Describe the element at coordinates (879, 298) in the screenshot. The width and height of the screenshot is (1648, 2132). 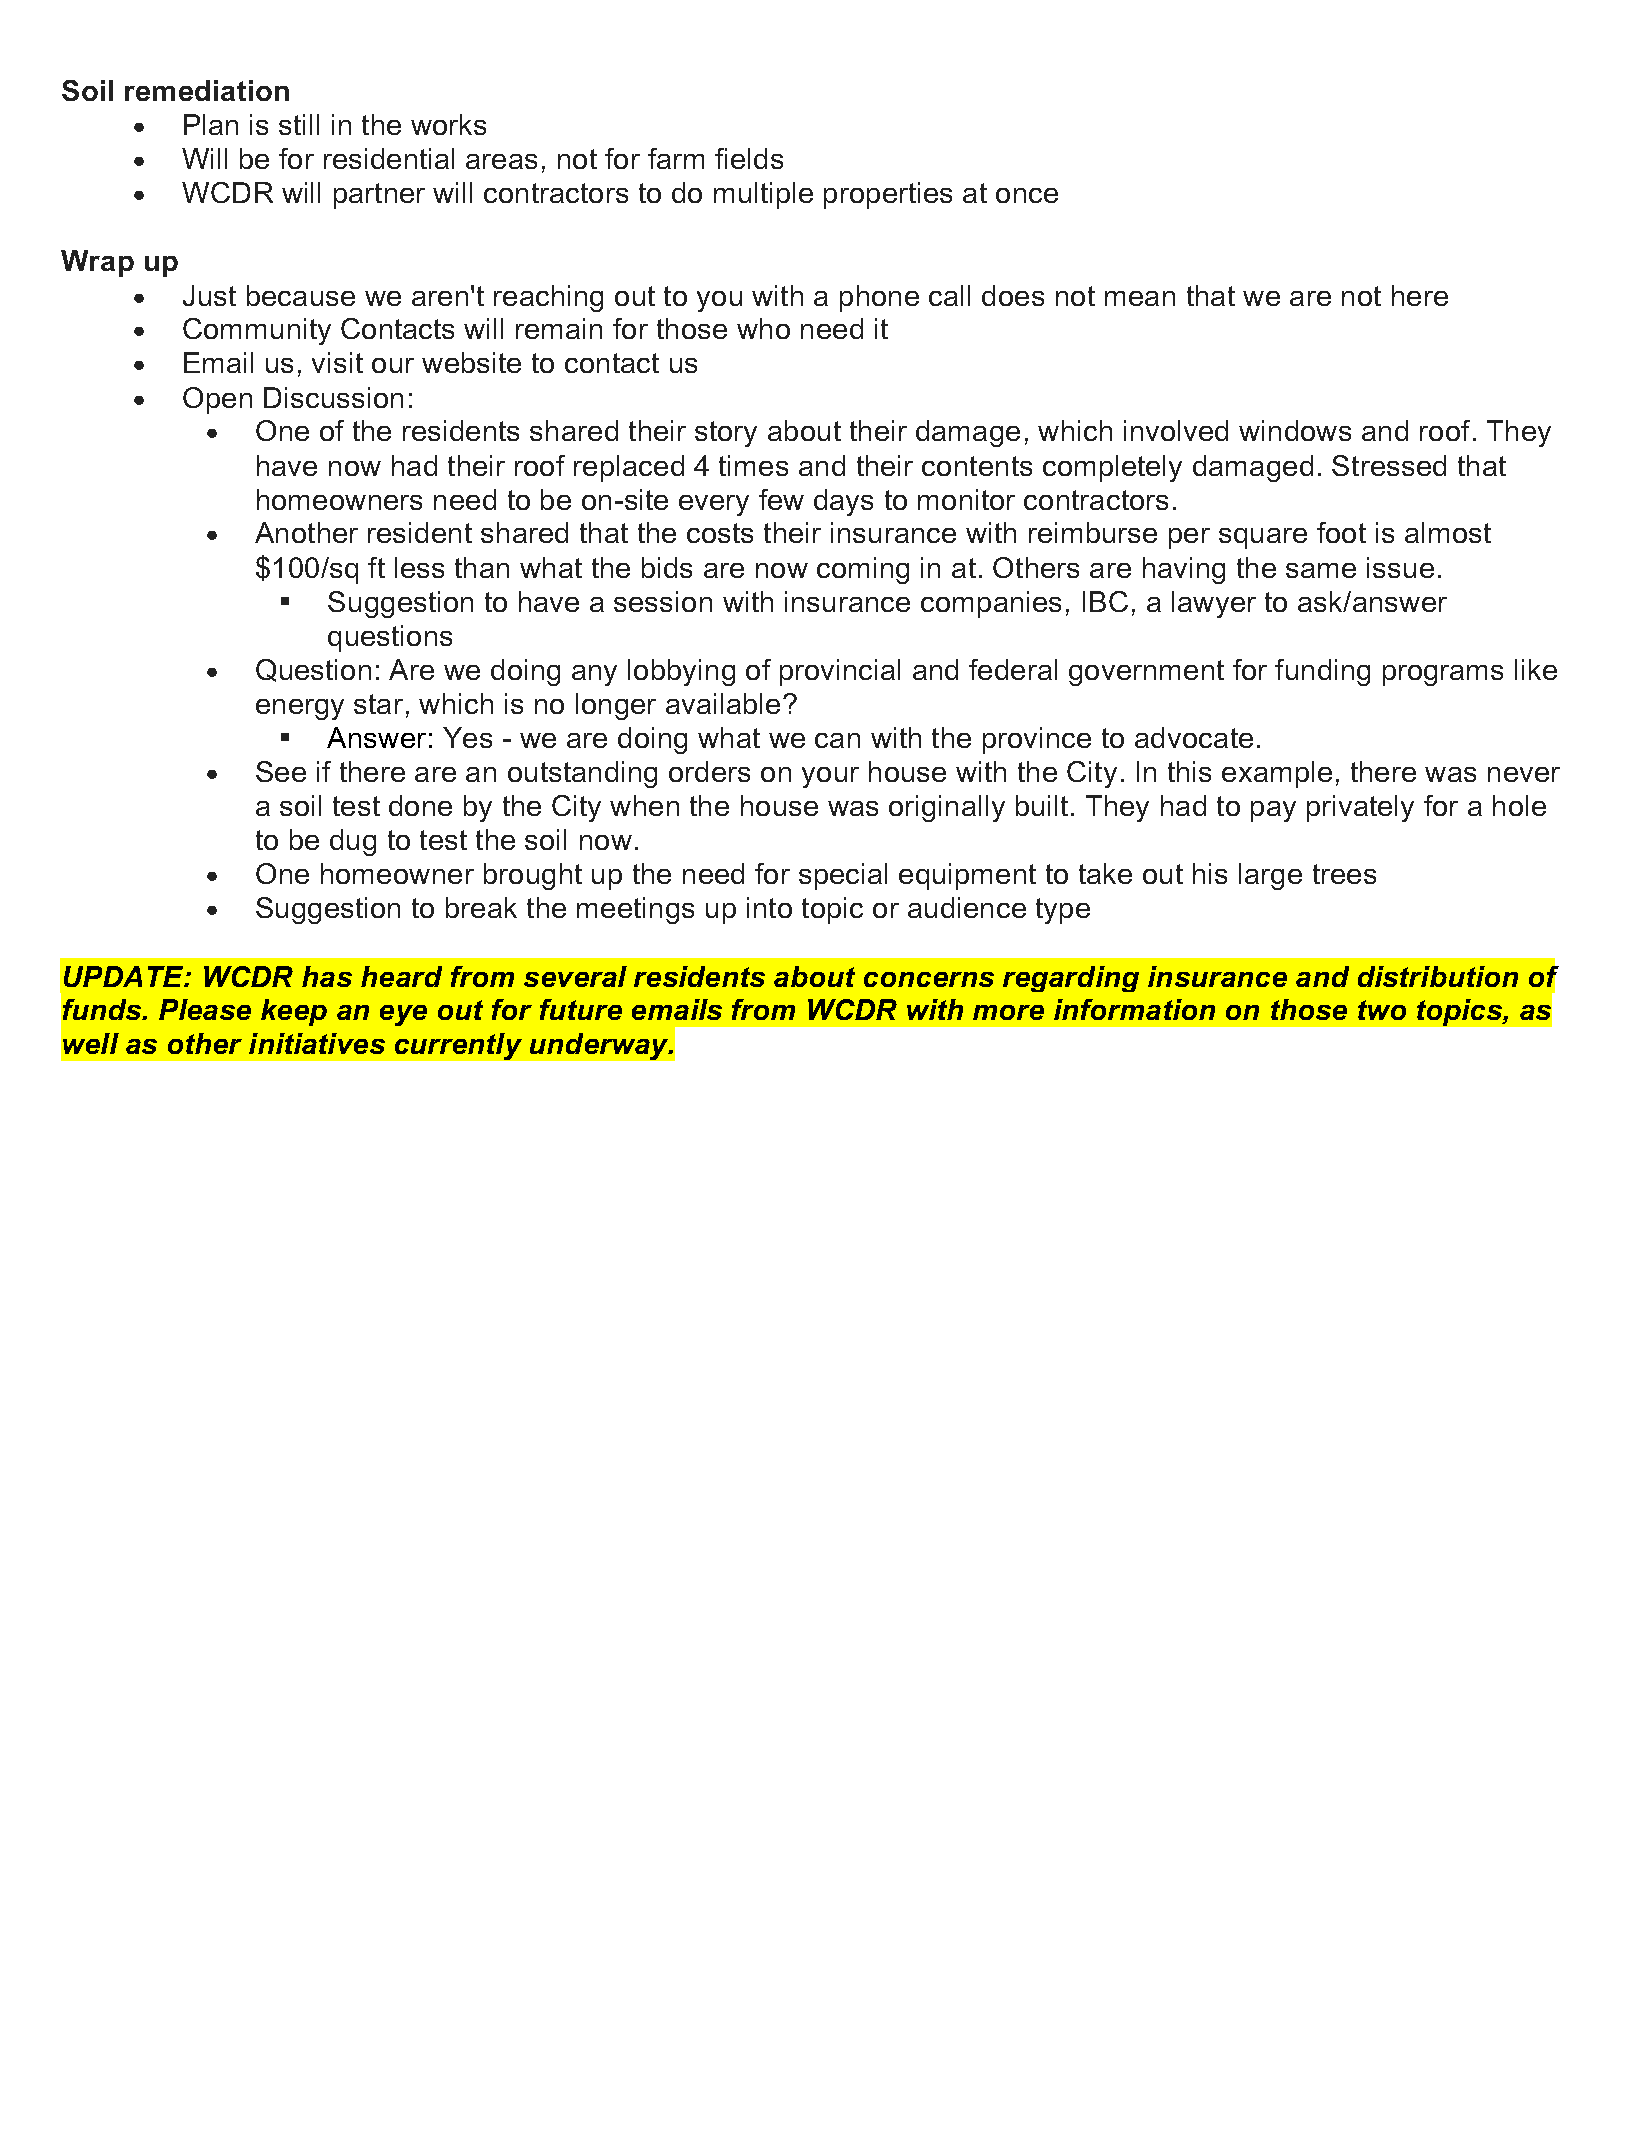
I see `phone` at that location.
